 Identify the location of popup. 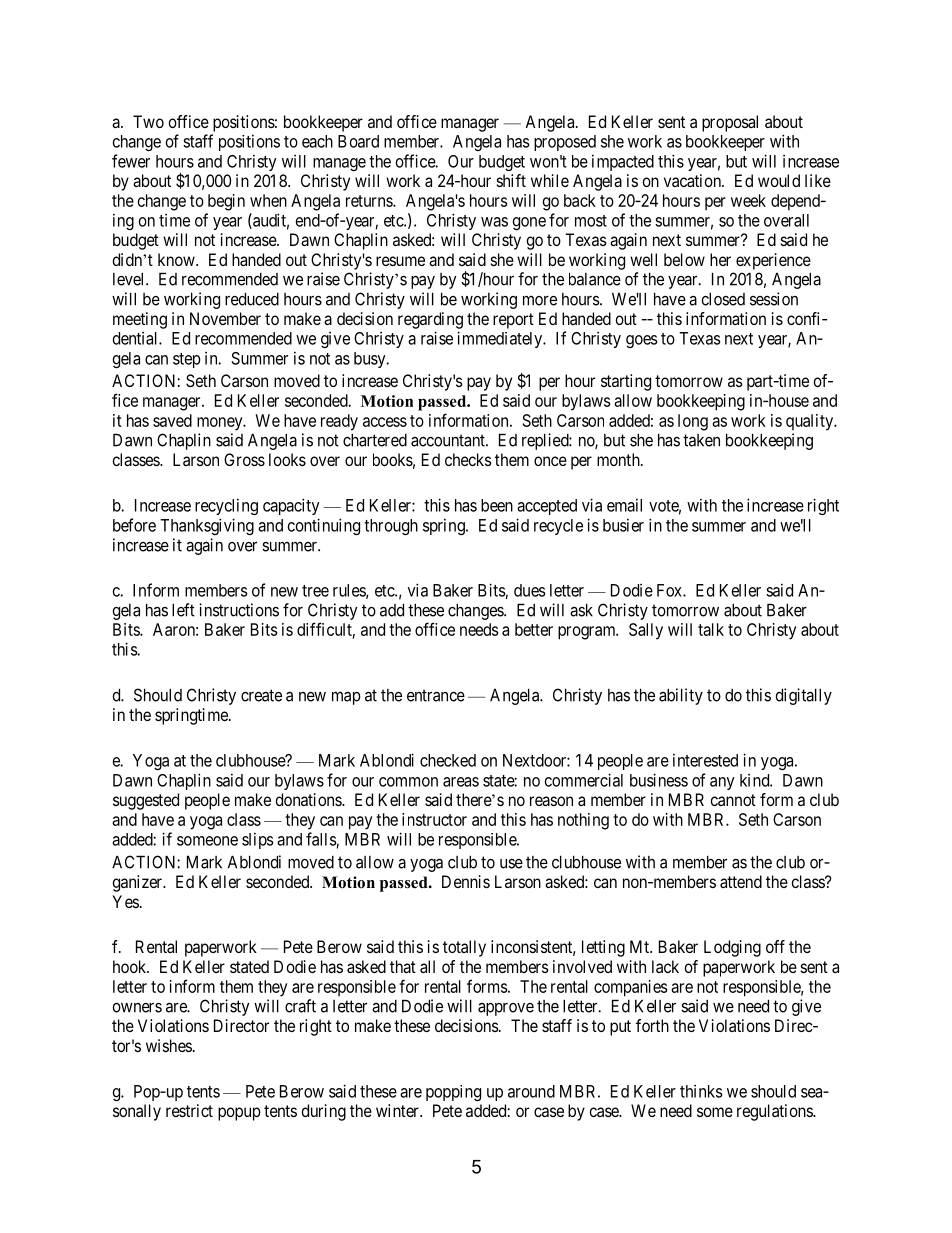
(239, 1114).
